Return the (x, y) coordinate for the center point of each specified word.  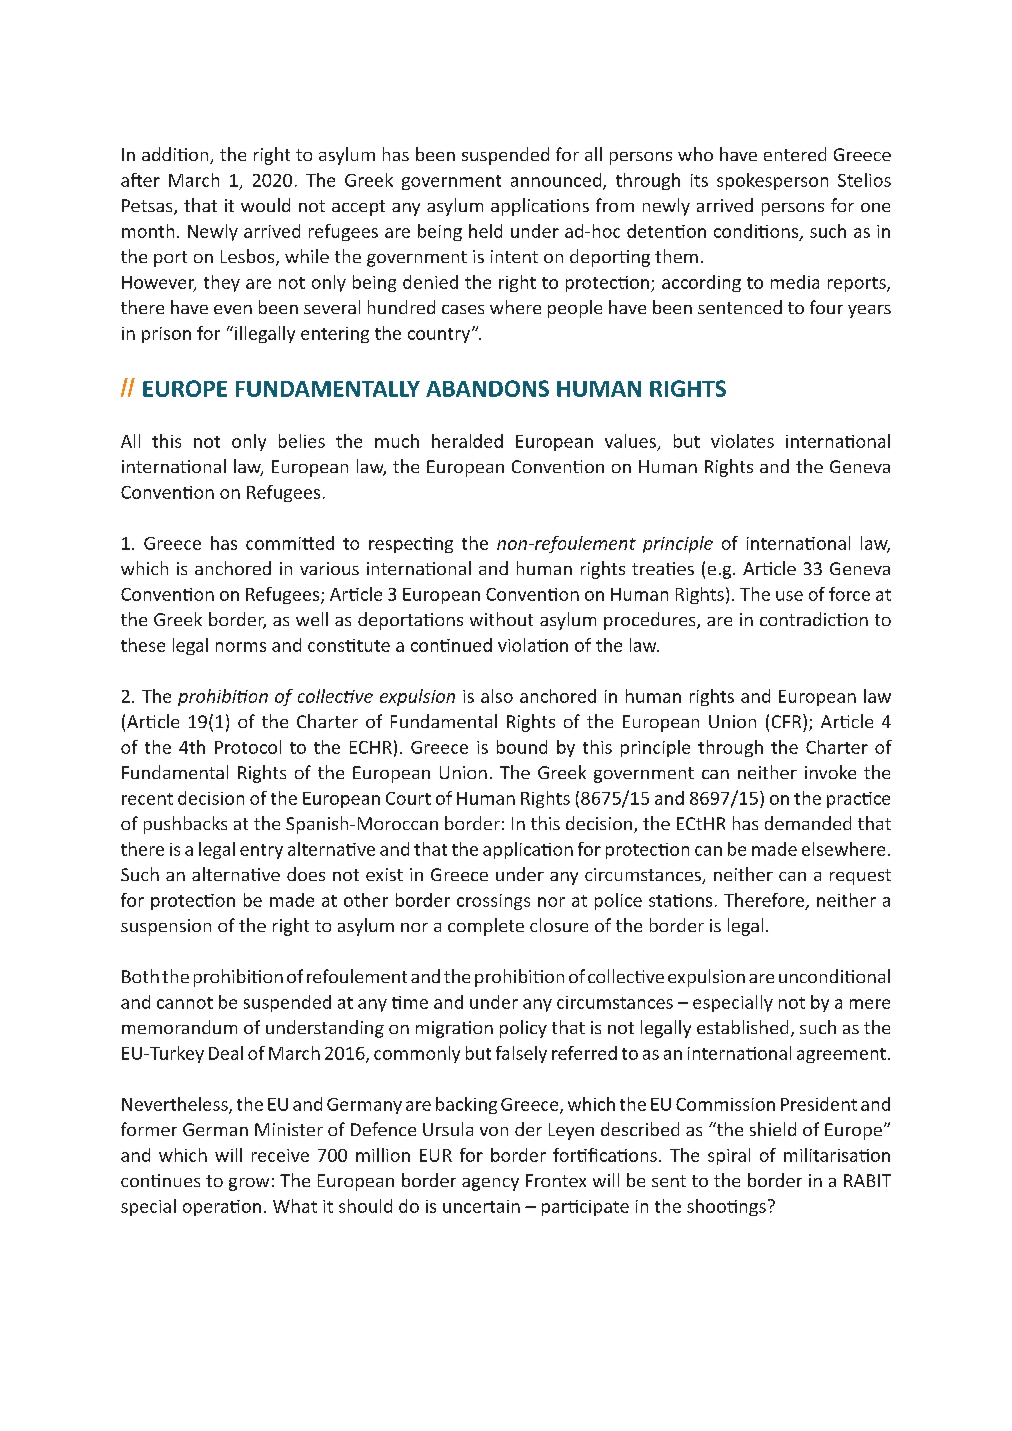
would (265, 205)
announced (557, 181)
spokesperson (772, 181)
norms (241, 647)
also (497, 696)
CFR (788, 721)
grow (249, 1184)
